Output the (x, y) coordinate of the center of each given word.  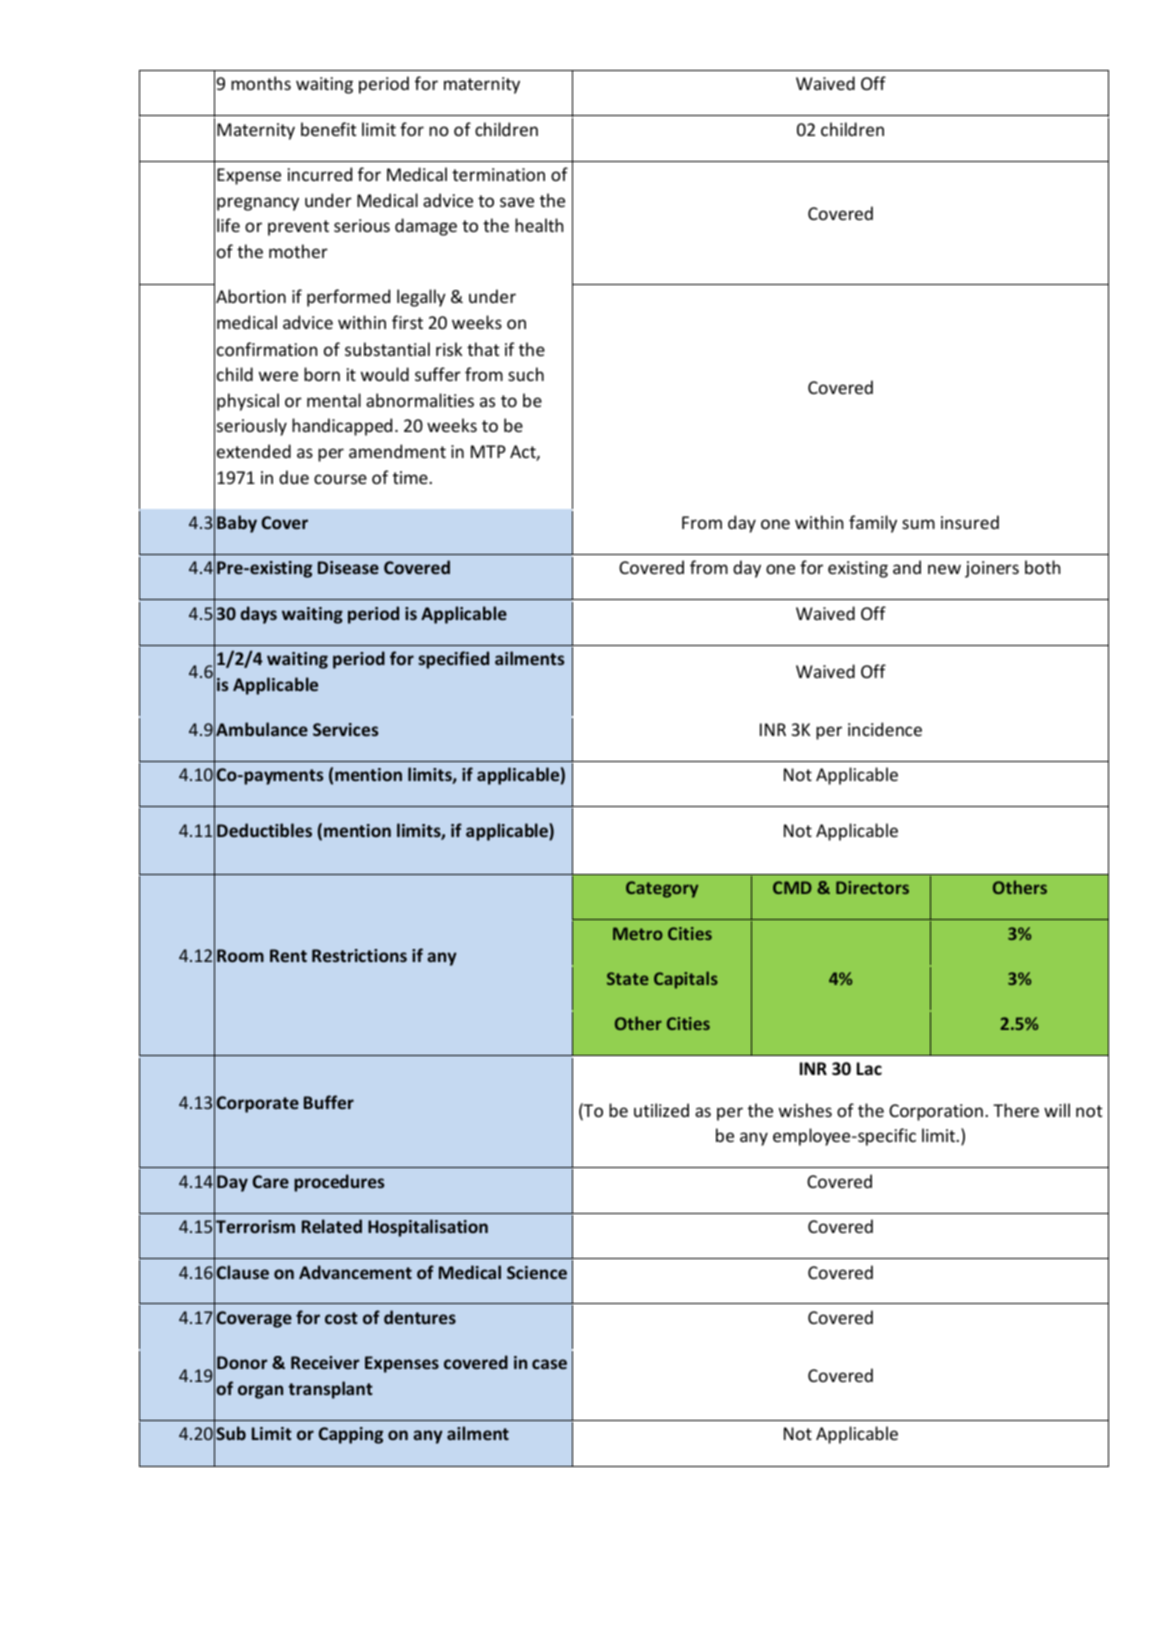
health (539, 225)
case (549, 1364)
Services (345, 729)
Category (662, 889)
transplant (330, 1390)
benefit (328, 129)
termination (498, 174)
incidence (885, 729)
